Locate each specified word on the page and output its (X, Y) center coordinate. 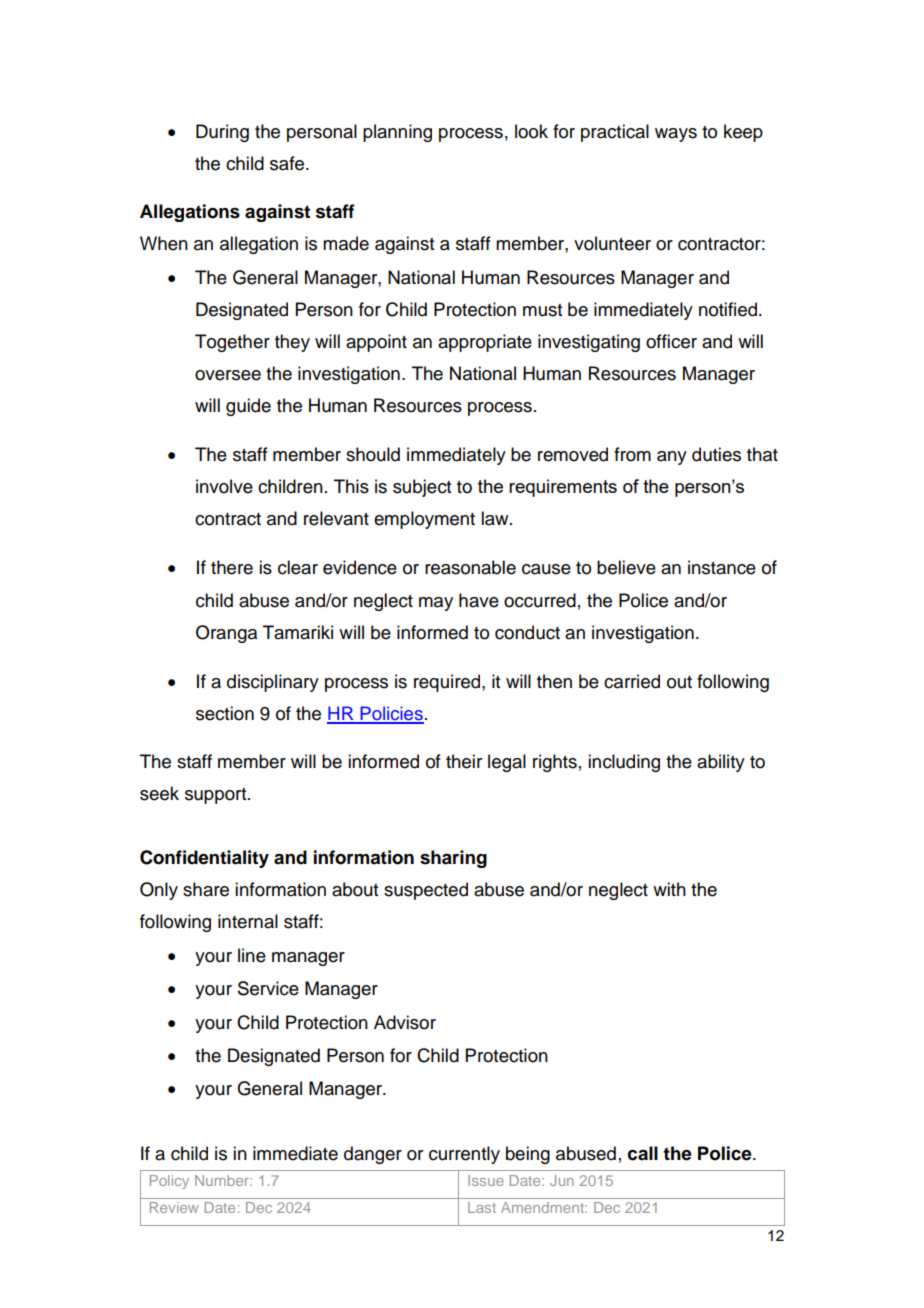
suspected (426, 891)
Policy (169, 1182)
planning (397, 133)
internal (248, 921)
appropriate (485, 343)
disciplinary (273, 683)
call (643, 1153)
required (448, 683)
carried (632, 681)
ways (676, 135)
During (222, 133)
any (672, 458)
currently (464, 1155)
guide (248, 407)
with (669, 889)
